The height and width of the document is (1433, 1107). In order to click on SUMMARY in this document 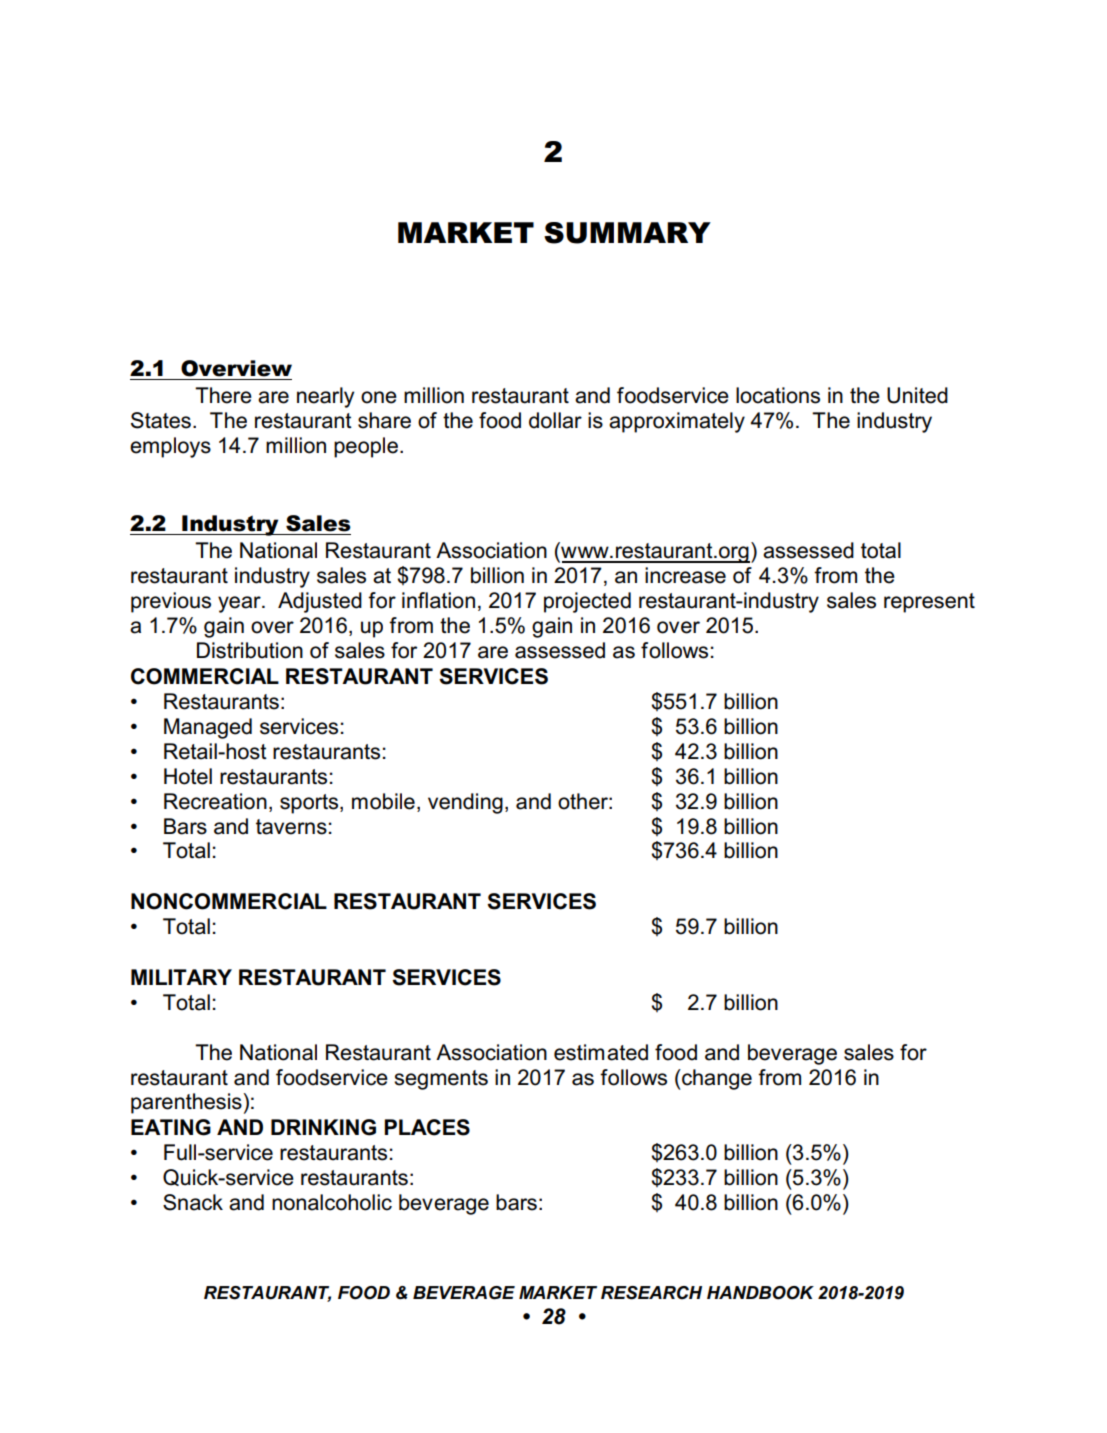, I will do `click(627, 233)`.
